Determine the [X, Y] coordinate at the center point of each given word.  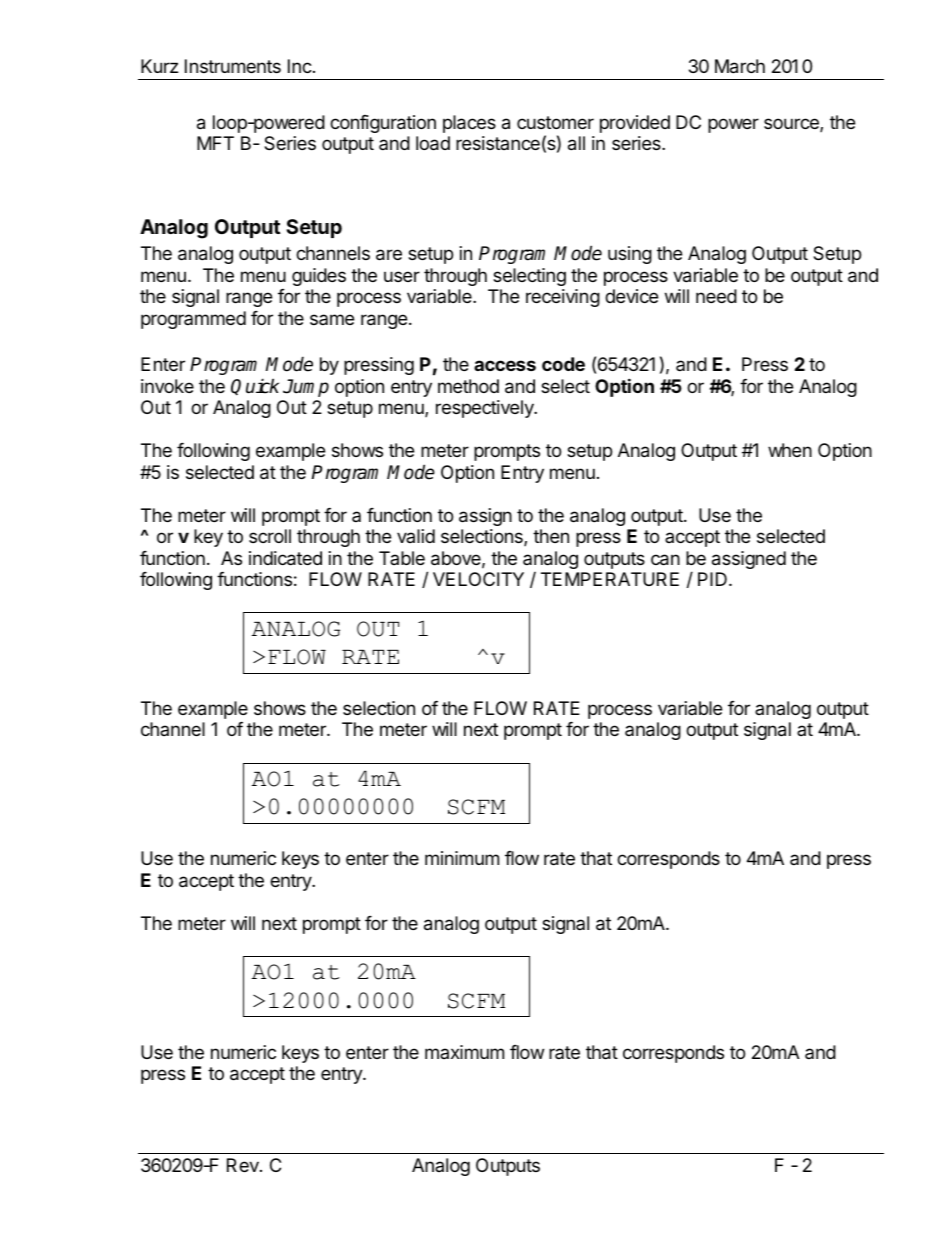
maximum [464, 1052]
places [469, 124]
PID [712, 579]
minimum [462, 858]
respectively [486, 409]
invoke [167, 386]
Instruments [233, 66]
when [790, 450]
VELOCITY [478, 579]
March [740, 66]
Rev [244, 1165]
